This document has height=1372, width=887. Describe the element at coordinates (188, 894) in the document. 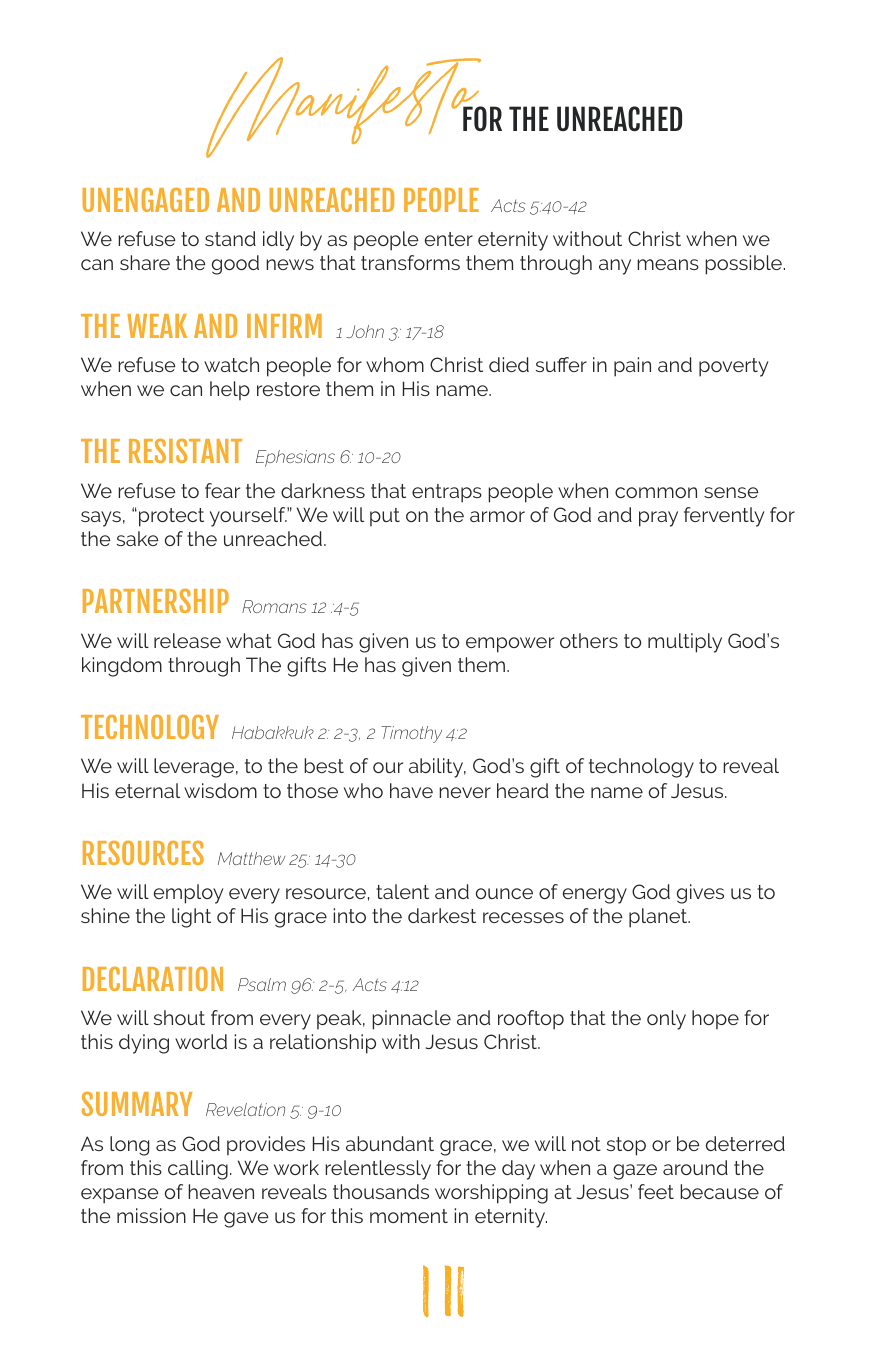

I see `employ` at that location.
